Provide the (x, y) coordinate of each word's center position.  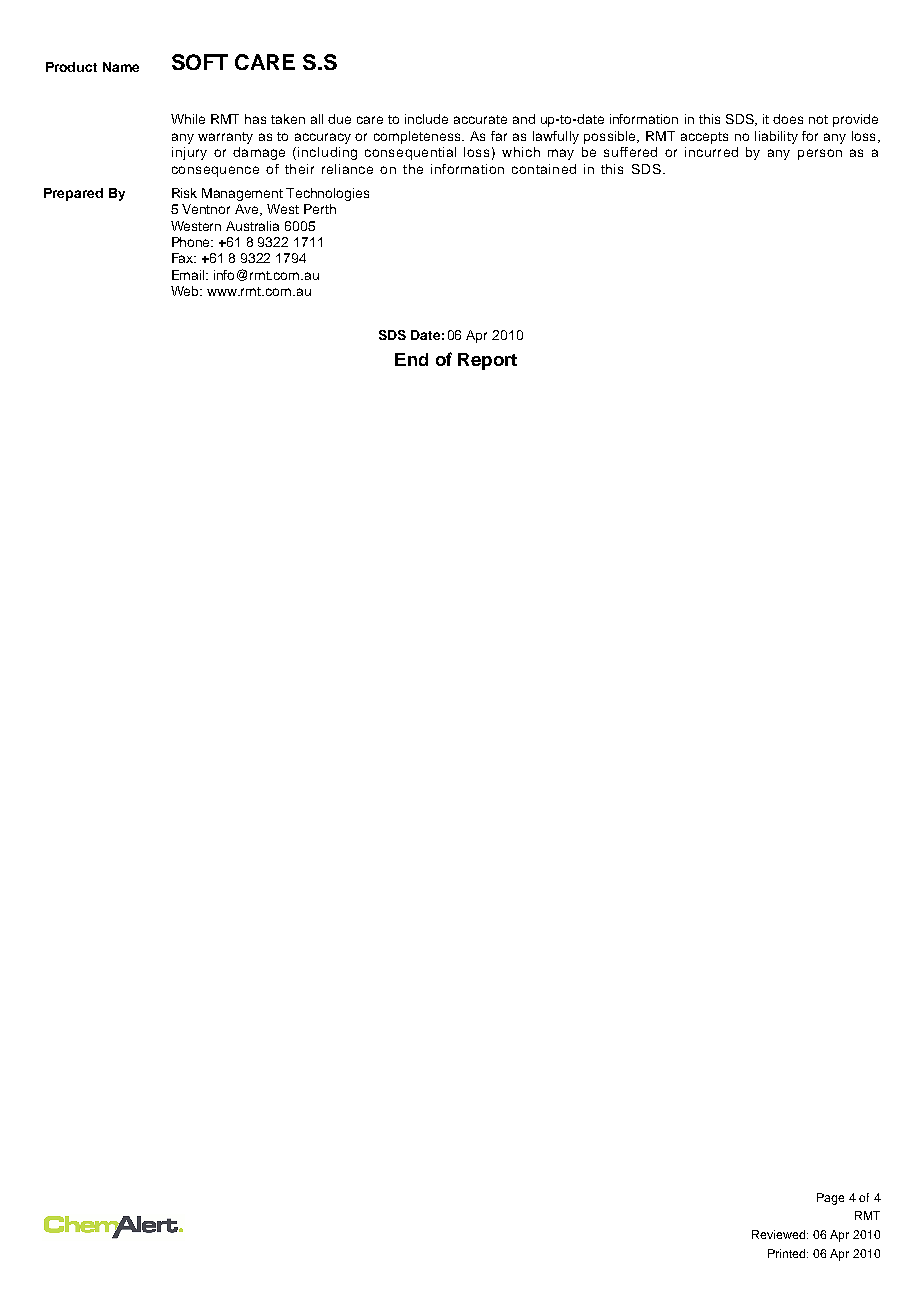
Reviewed (780, 1234)
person (820, 154)
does (788, 119)
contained (544, 169)
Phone (192, 242)
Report (487, 361)
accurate (480, 119)
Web (186, 291)
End (411, 359)
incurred (711, 152)
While (188, 119)
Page (830, 1199)
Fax (184, 258)
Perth (320, 209)
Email (189, 275)
